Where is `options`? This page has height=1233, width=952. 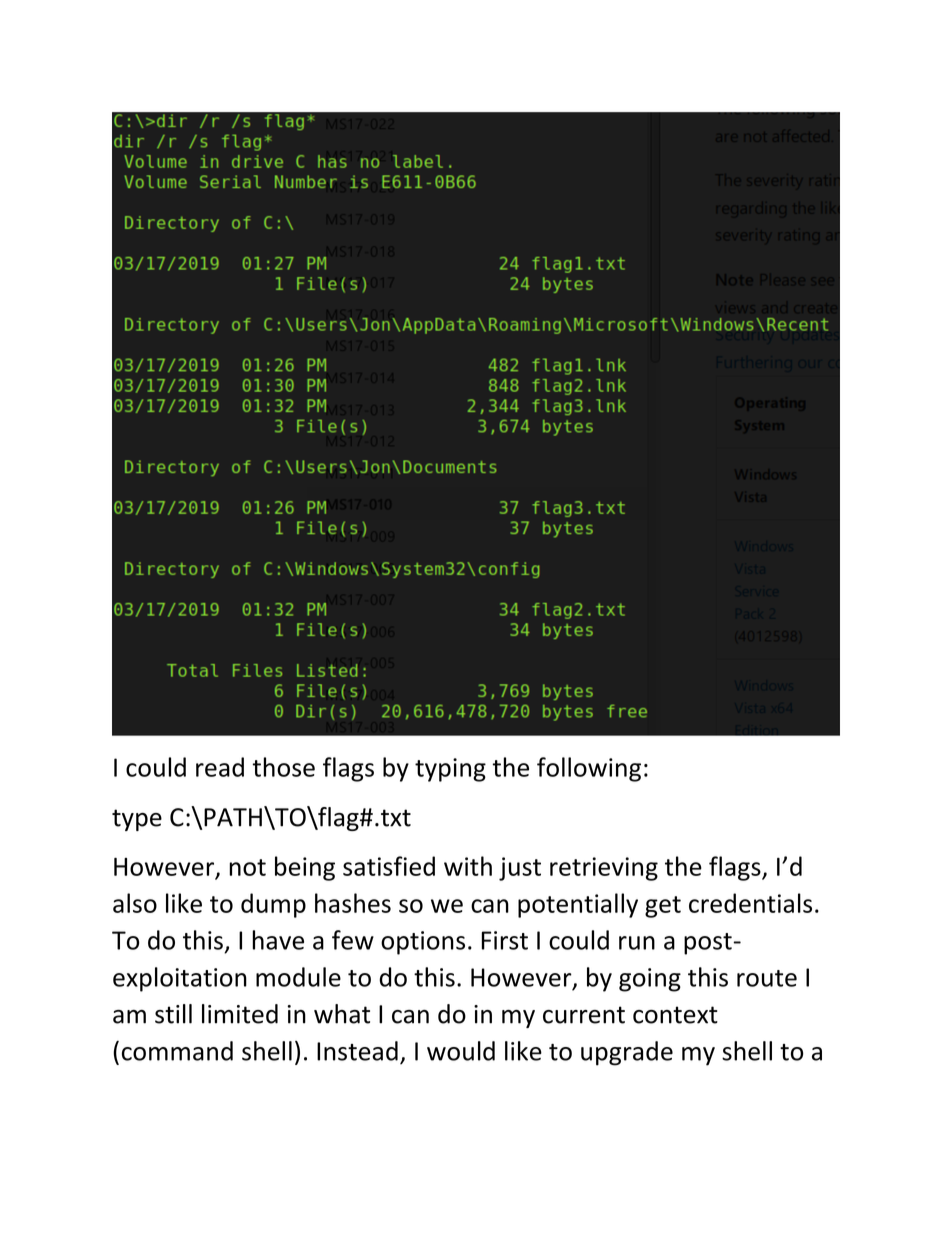 options is located at coordinates (423, 943).
